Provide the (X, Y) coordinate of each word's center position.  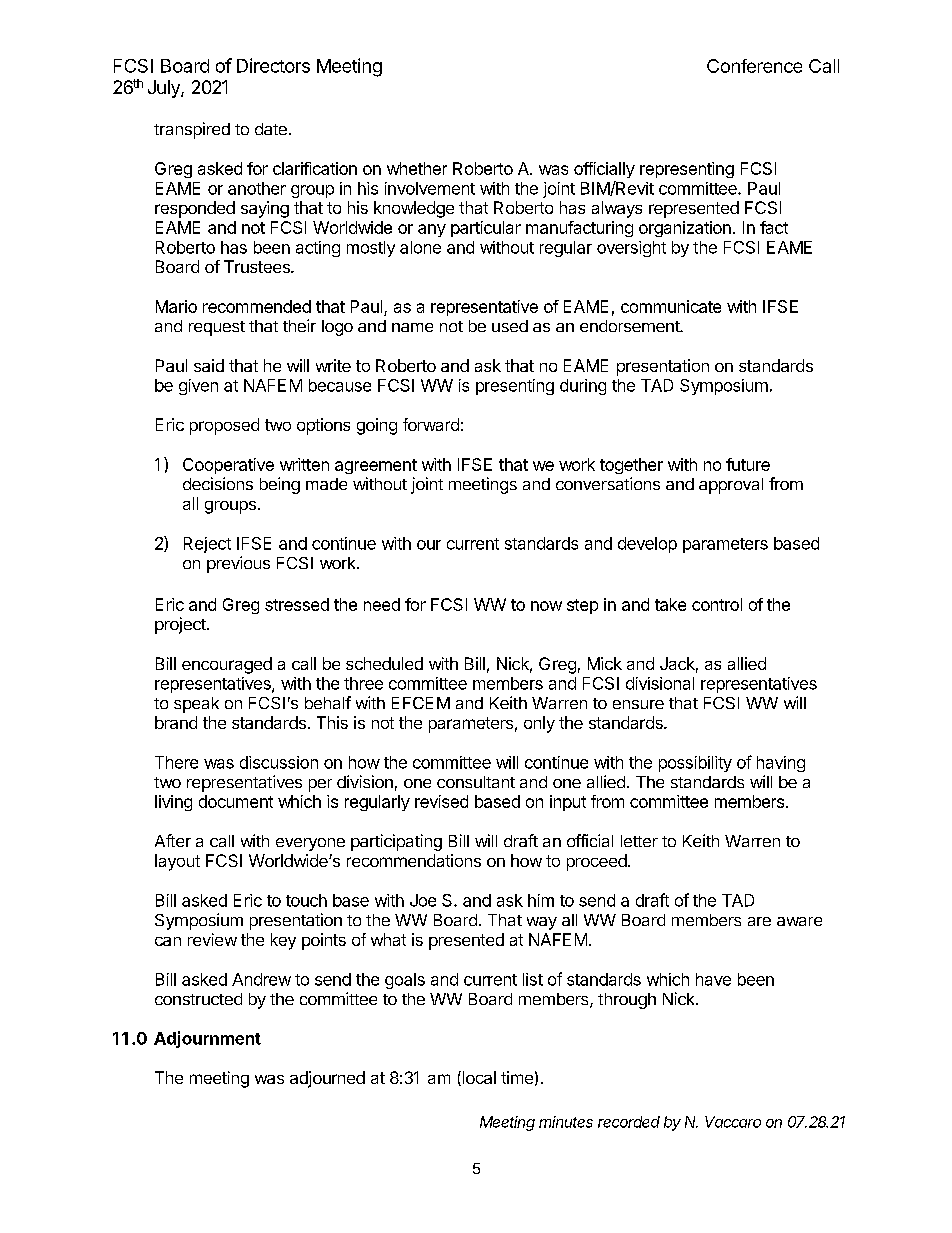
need (382, 604)
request (217, 328)
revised (441, 801)
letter (639, 841)
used (510, 326)
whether (417, 168)
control (717, 604)
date (271, 129)
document (236, 801)
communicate (671, 306)
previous (238, 564)
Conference (754, 66)
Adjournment (207, 1039)
